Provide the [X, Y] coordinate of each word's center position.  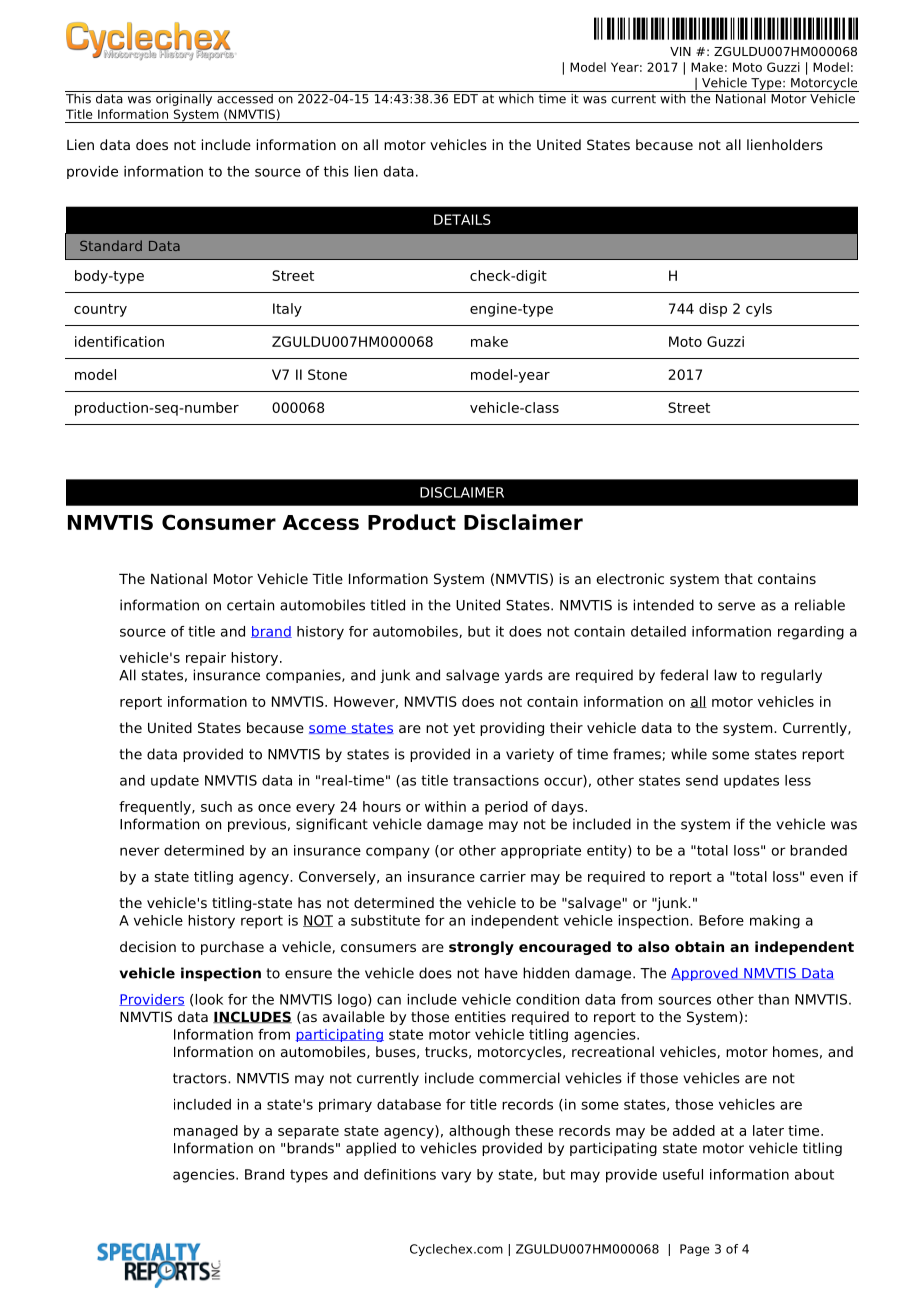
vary [456, 1177]
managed [206, 1132]
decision [148, 946]
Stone [327, 374]
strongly [481, 948]
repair [206, 659]
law [726, 675]
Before [721, 920]
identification [119, 341]
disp [713, 310]
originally [184, 98]
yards [524, 676]
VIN [680, 51]
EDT [466, 97]
